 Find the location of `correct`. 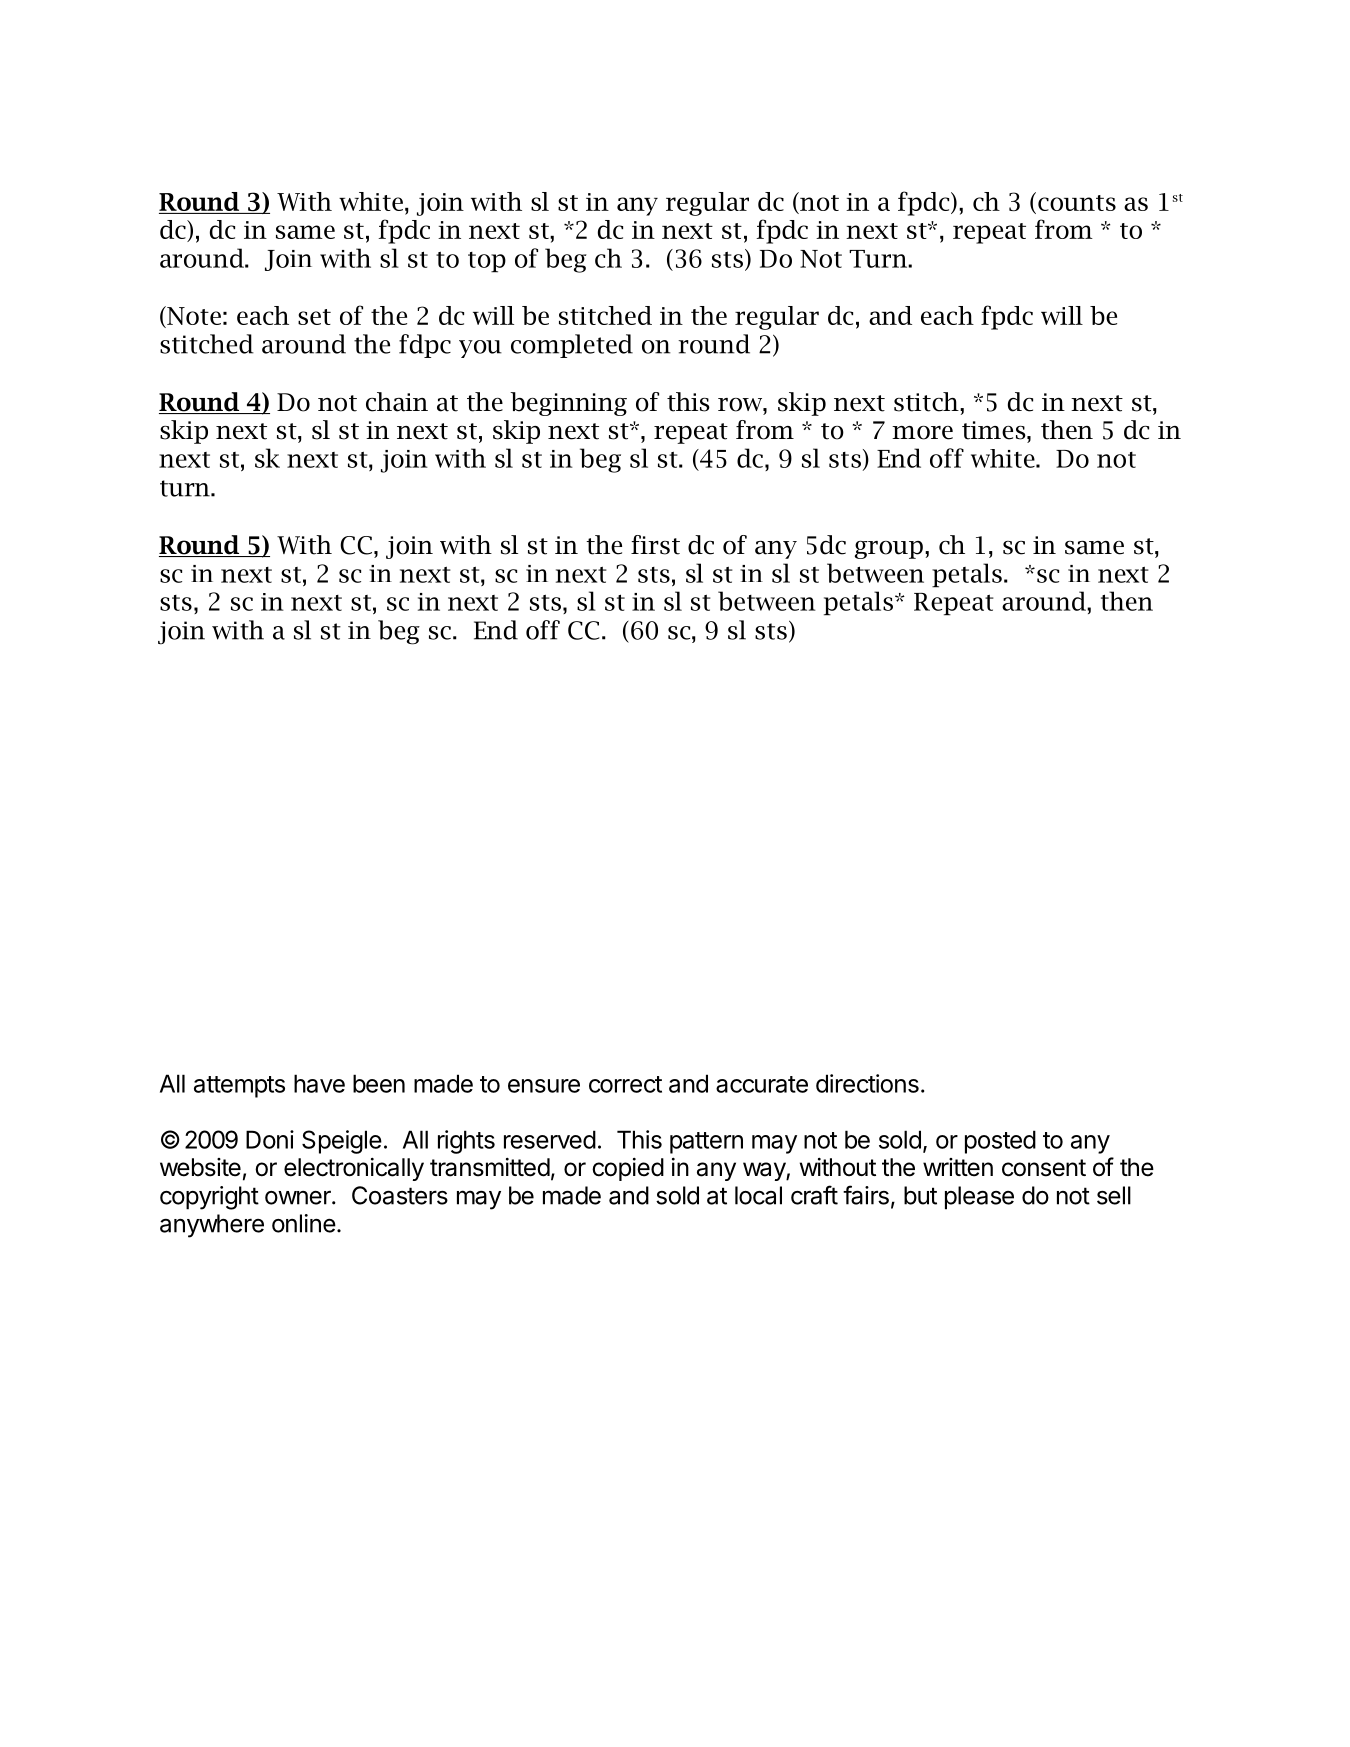

correct is located at coordinates (625, 1084).
